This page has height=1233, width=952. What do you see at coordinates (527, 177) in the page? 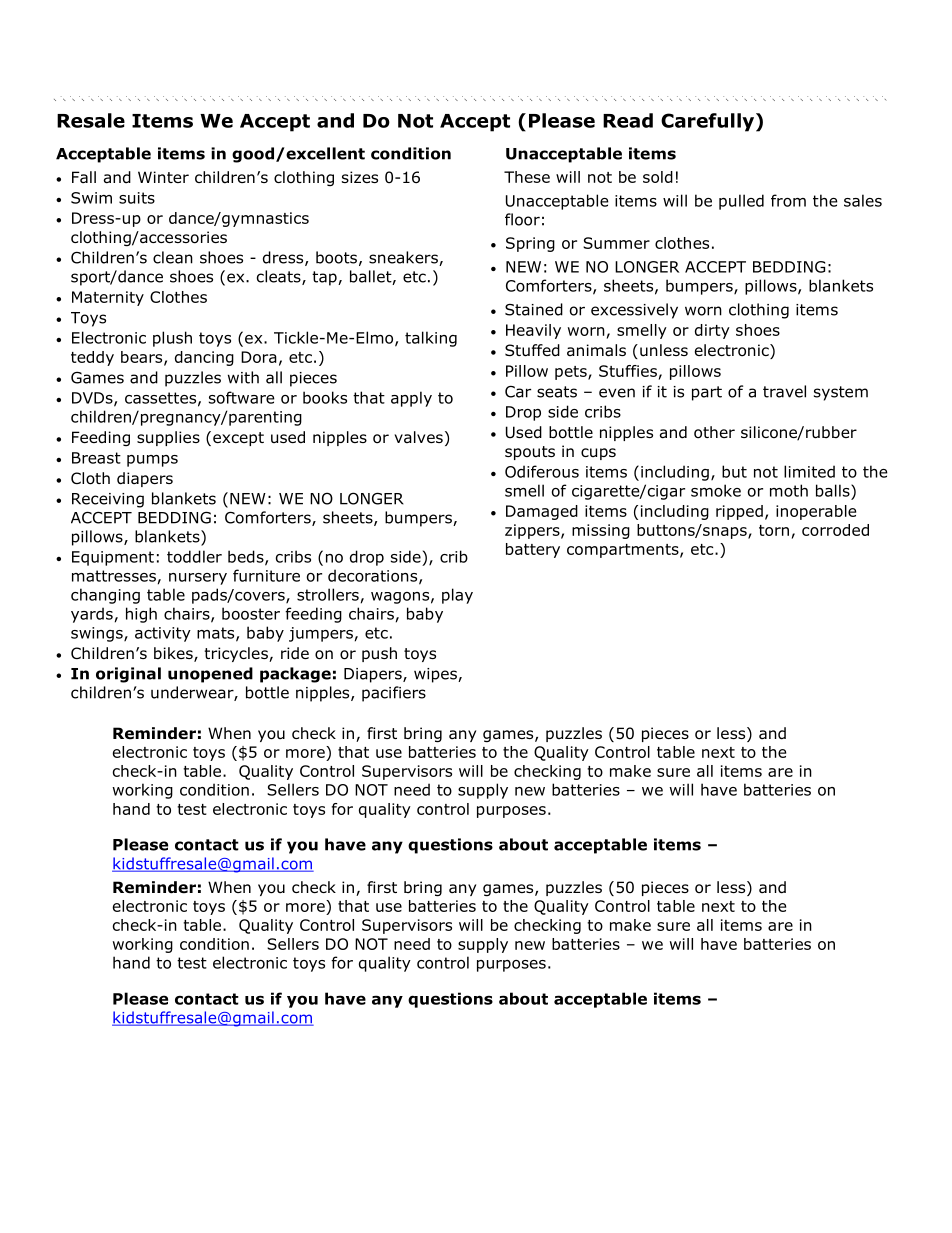
I see `These` at bounding box center [527, 177].
